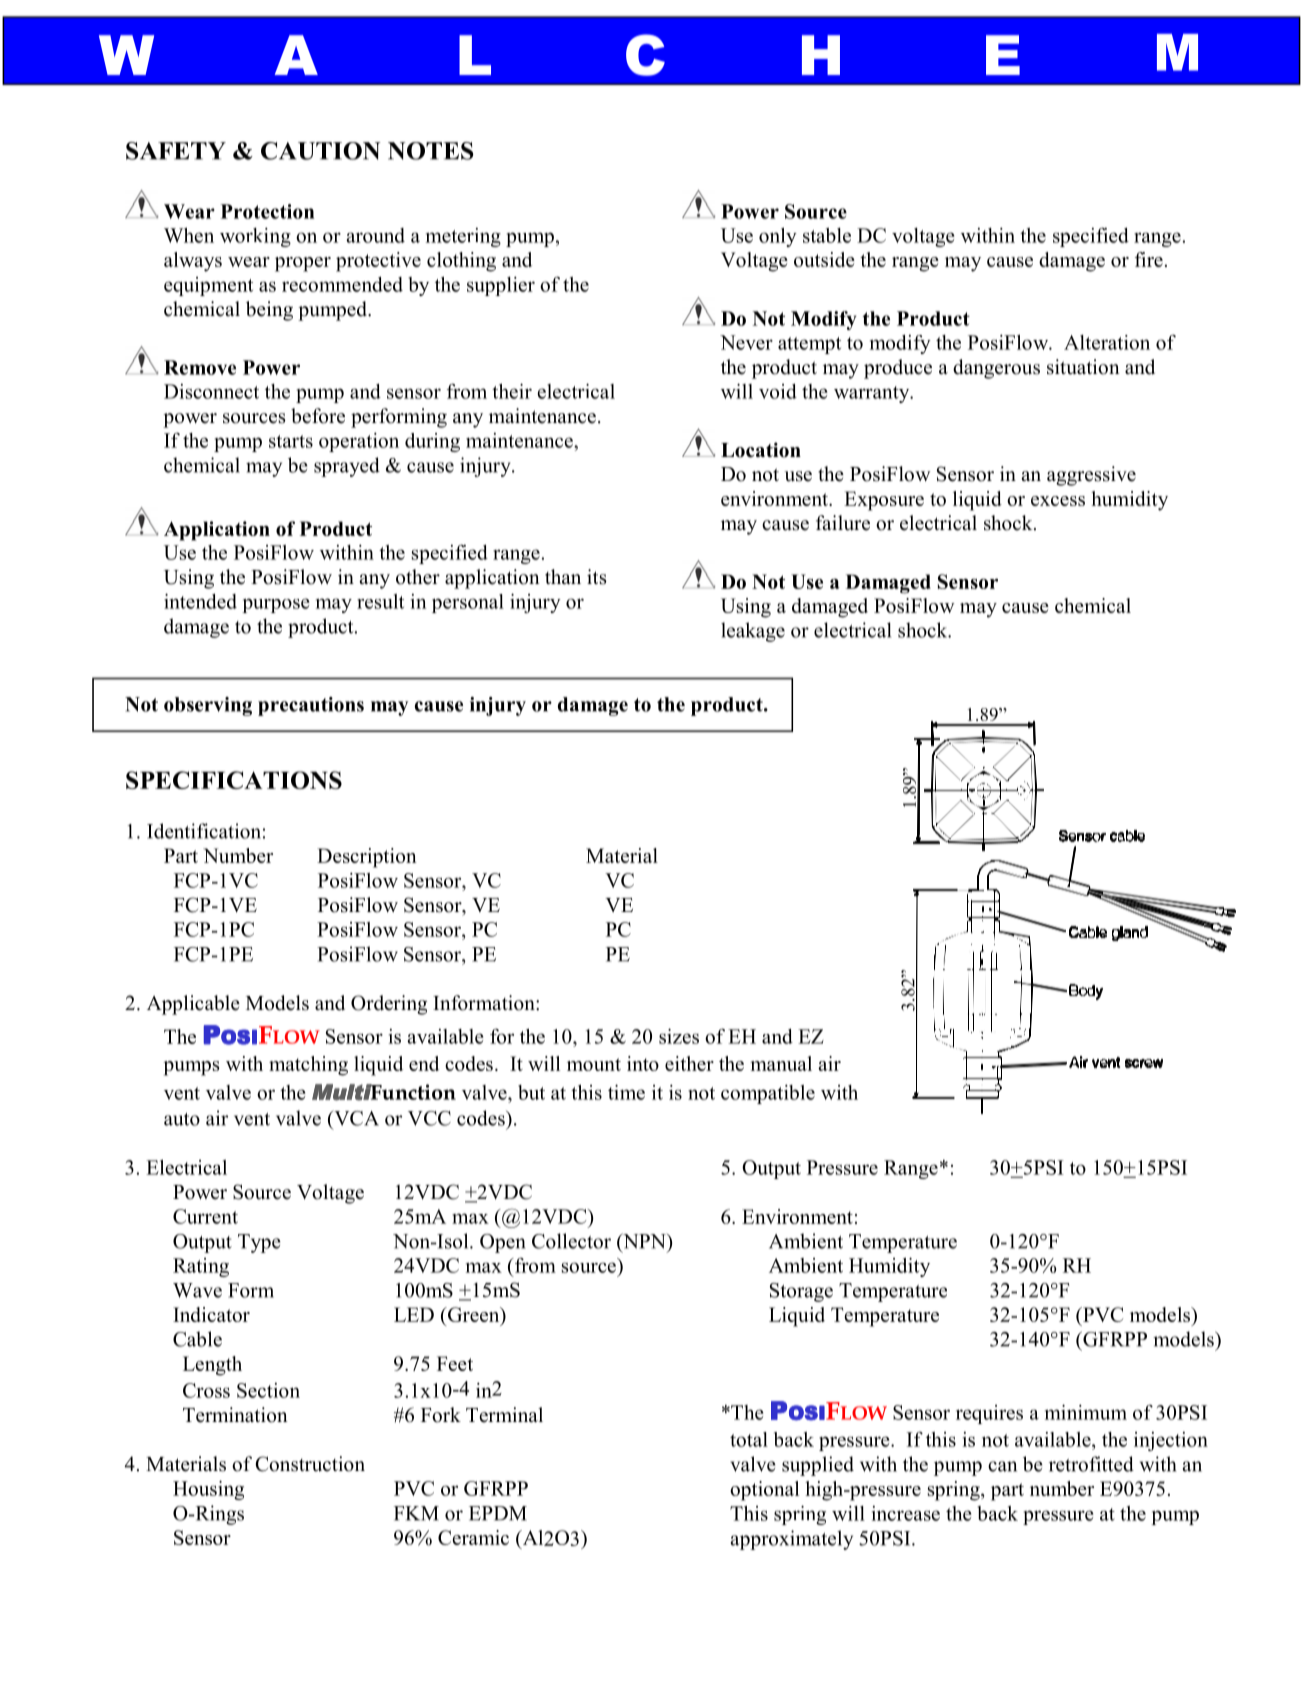  I want to click on fire, so click(1149, 259).
